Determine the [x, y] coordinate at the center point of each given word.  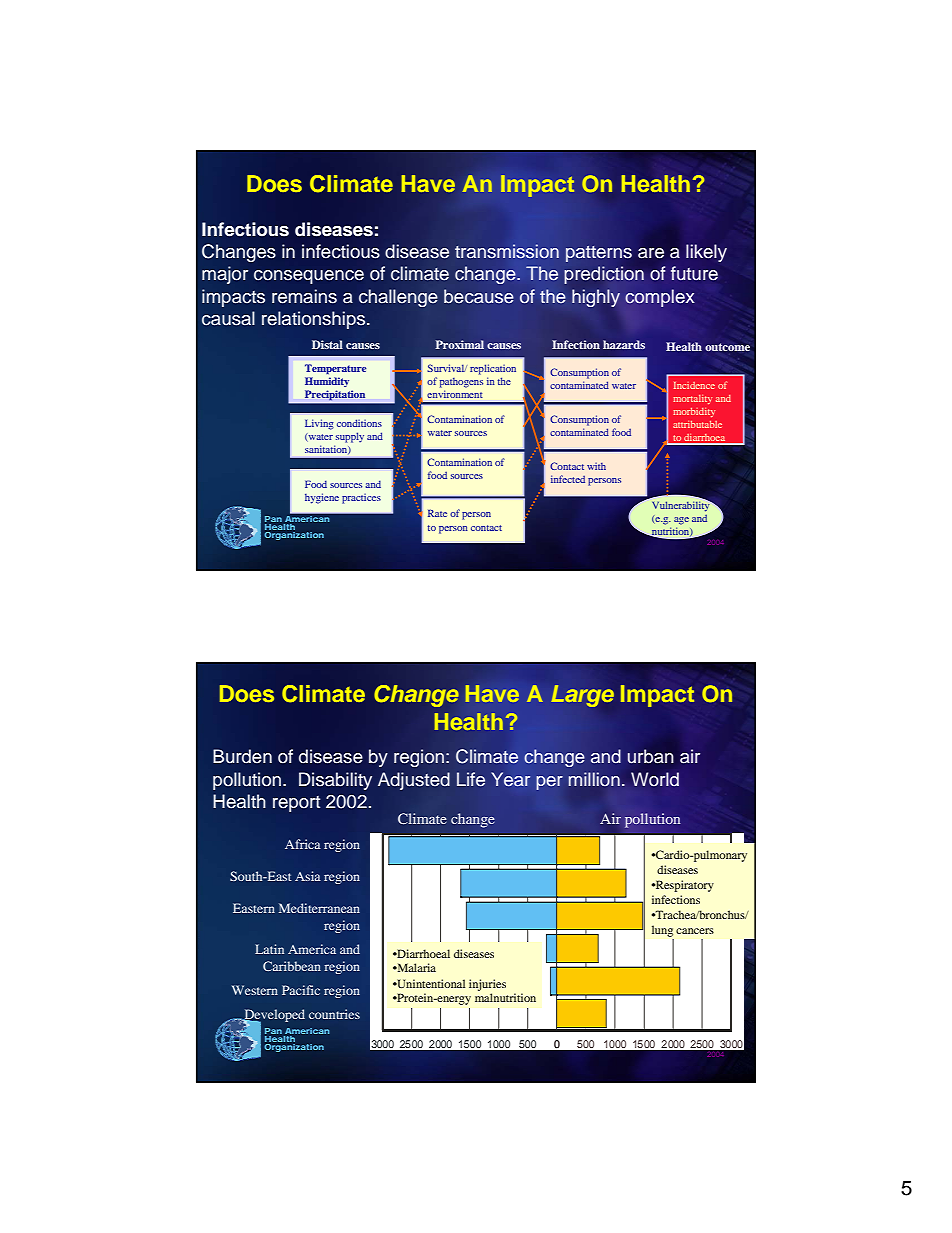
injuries [487, 985]
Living [319, 424]
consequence [309, 277]
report [296, 804]
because [479, 296]
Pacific [301, 990]
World [655, 779]
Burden [242, 756]
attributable [697, 424]
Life [471, 779]
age [681, 521]
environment [454, 394]
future [694, 273]
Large [582, 696]
